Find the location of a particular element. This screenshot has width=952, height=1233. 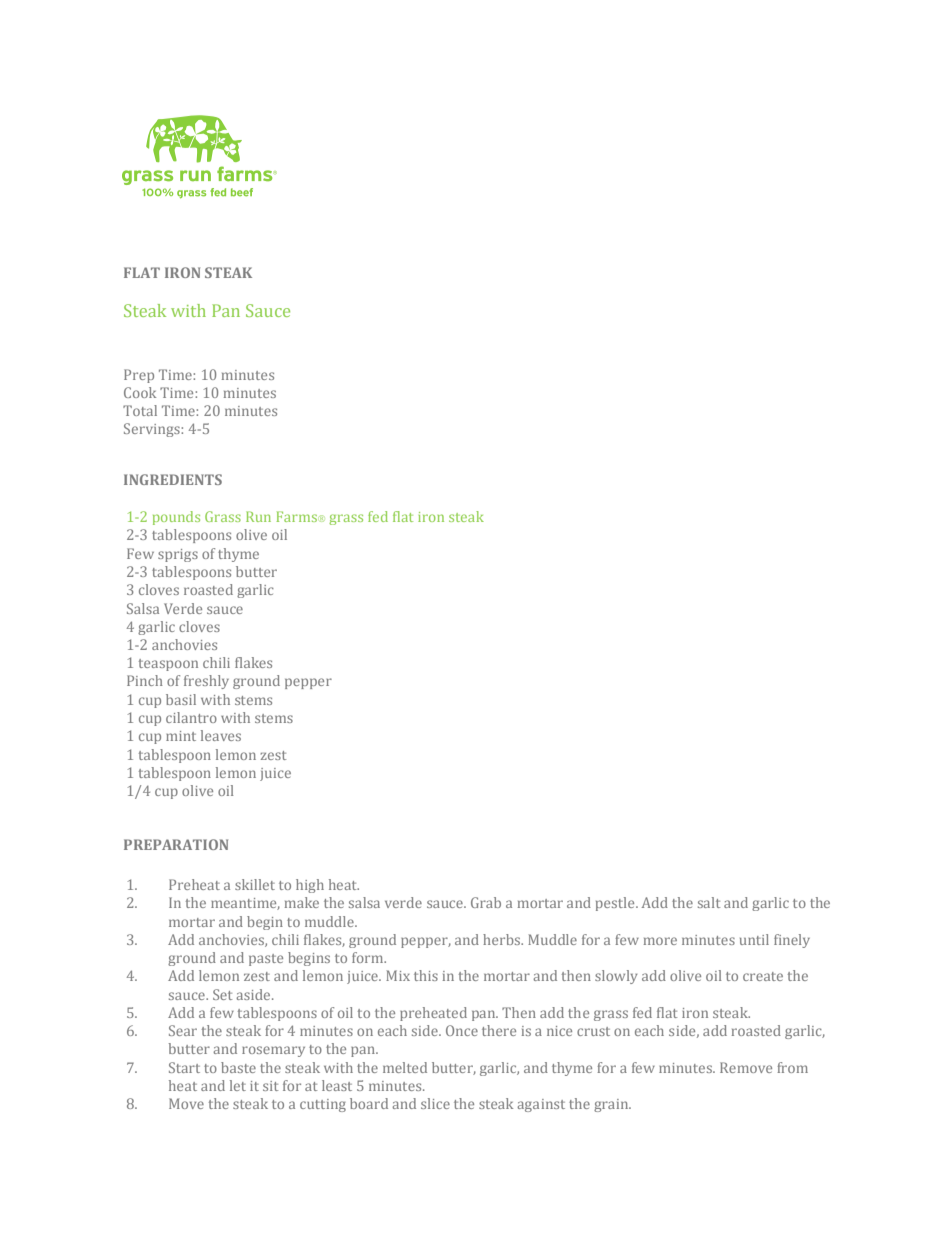

cilantro is located at coordinates (191, 717).
